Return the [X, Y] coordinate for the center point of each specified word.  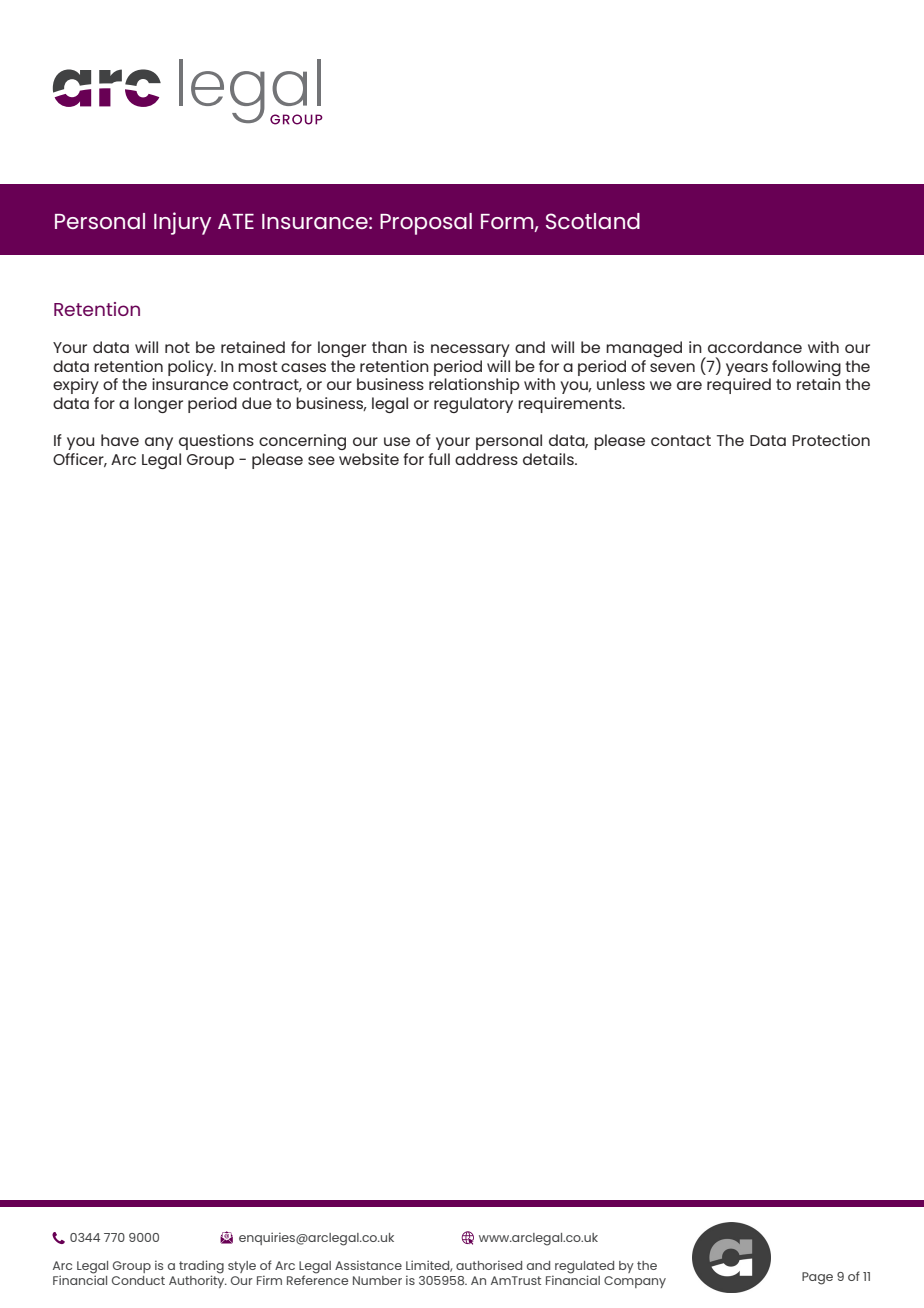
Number [377, 1280]
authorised [489, 1265]
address [486, 459]
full [439, 459]
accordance [755, 347]
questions [216, 442]
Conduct [138, 1280]
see [321, 460]
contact [681, 440]
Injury [182, 223]
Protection [831, 440]
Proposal [426, 224]
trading [201, 1267]
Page [817, 1278]
